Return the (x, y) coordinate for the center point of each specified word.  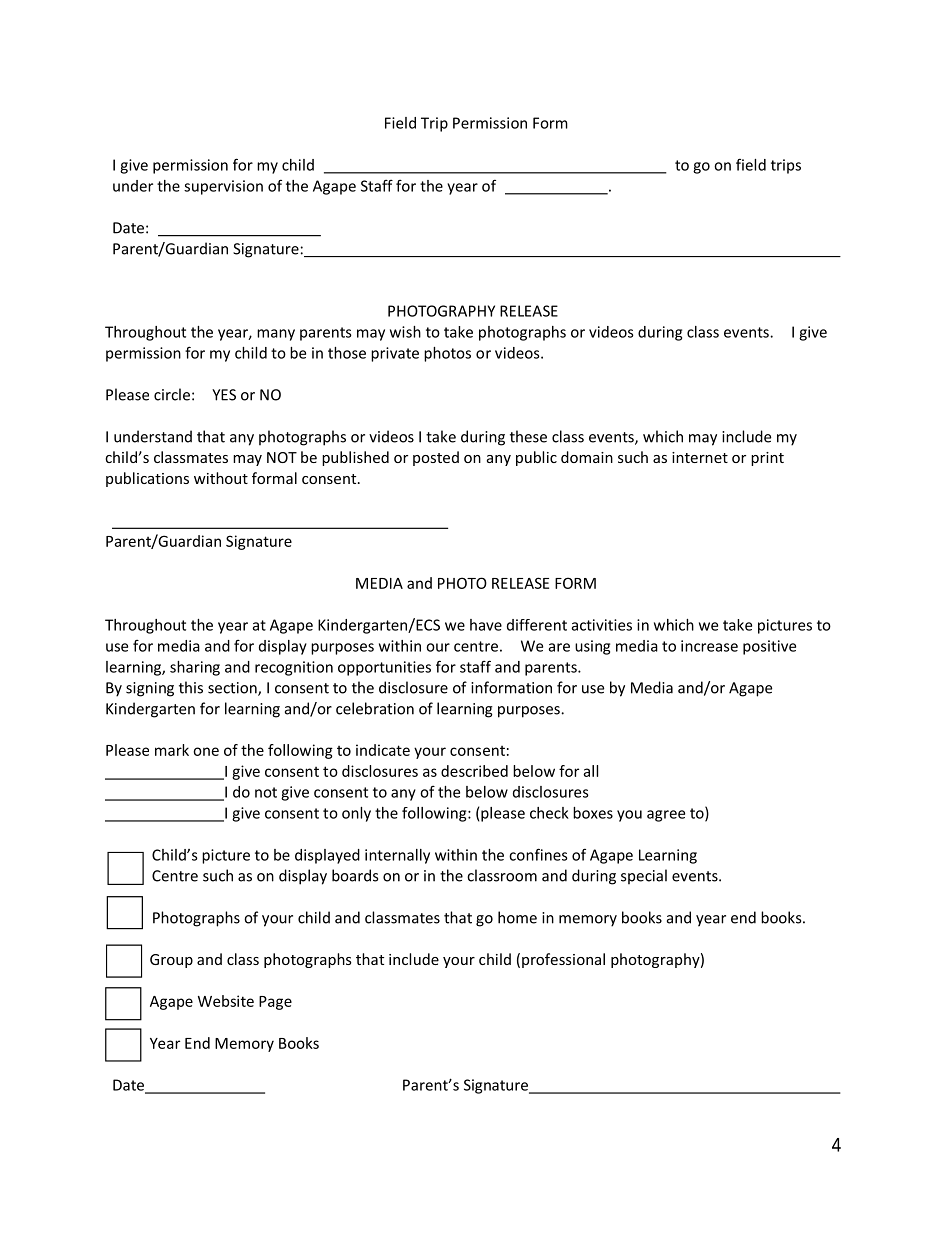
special (644, 877)
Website (226, 1001)
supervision (223, 187)
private (395, 354)
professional (563, 960)
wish (405, 332)
